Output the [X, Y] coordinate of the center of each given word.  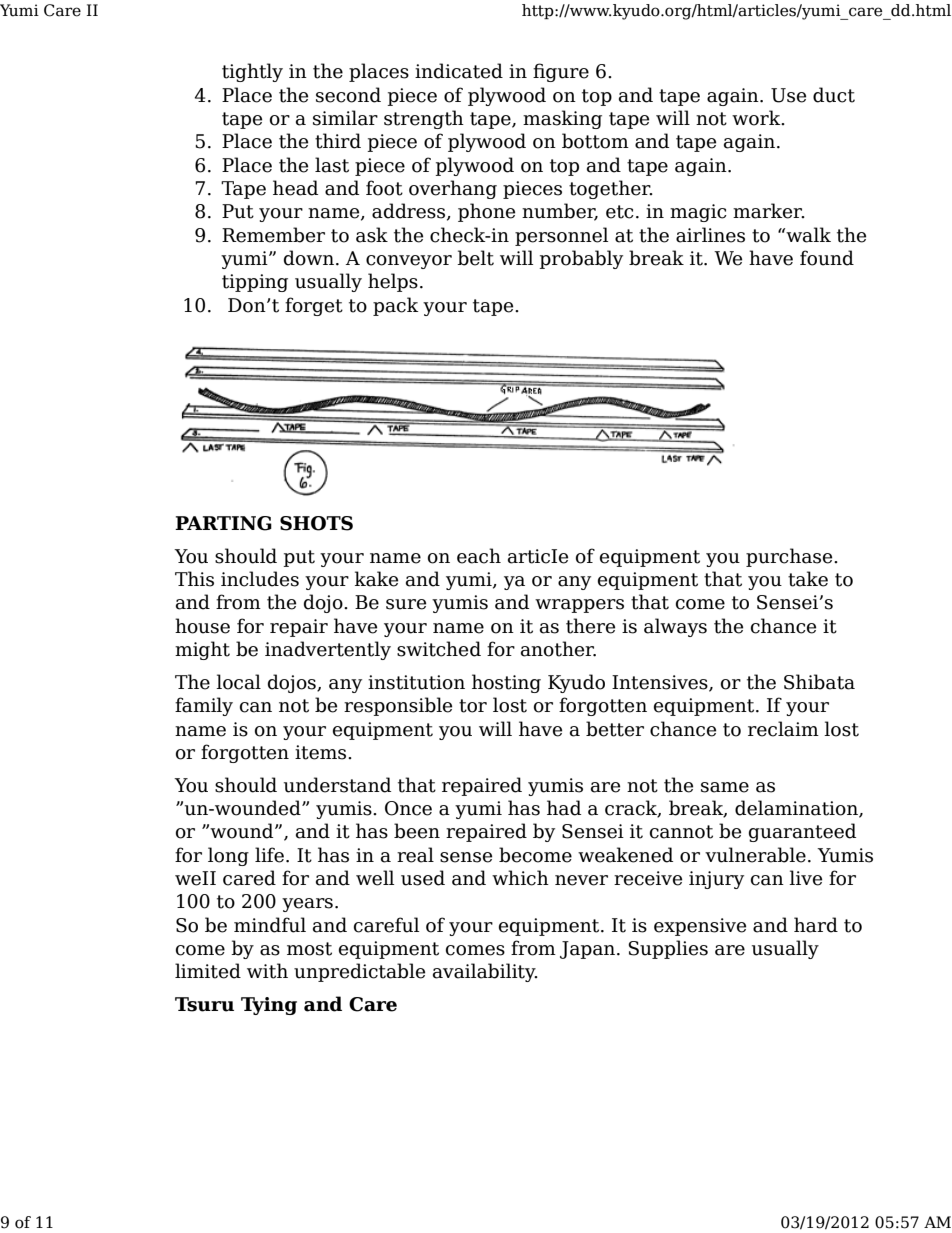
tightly [252, 72]
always [675, 627]
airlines [710, 235]
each [479, 556]
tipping [255, 283]
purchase [790, 557]
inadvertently [328, 650]
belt [475, 258]
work [757, 118]
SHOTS [316, 523]
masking [562, 119]
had [564, 808]
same [725, 787]
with [267, 971]
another [558, 649]
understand [337, 785]
